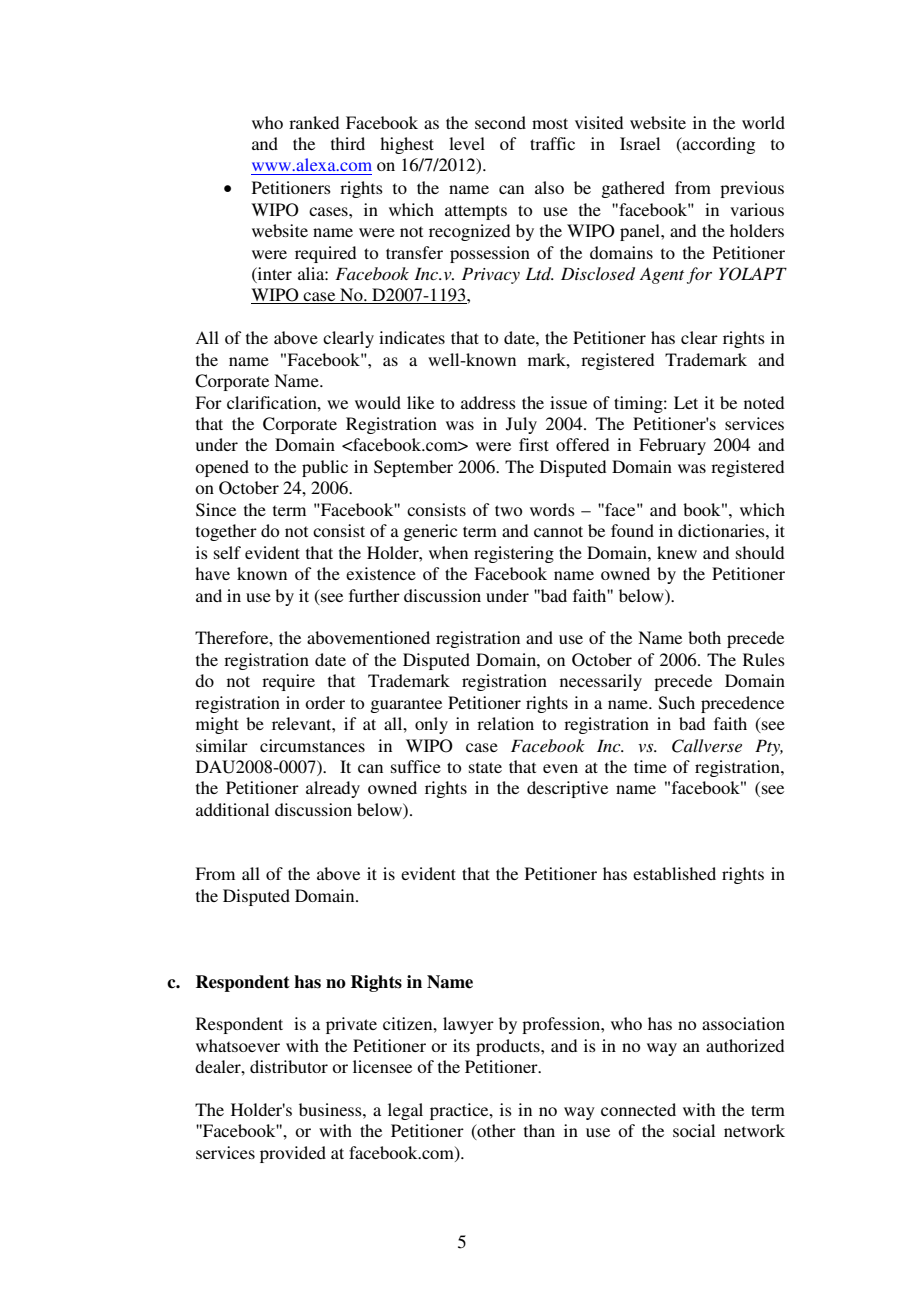 This screenshot has width=924, height=1308. Describe the element at coordinates (717, 145) in the screenshot. I see `according` at that location.
